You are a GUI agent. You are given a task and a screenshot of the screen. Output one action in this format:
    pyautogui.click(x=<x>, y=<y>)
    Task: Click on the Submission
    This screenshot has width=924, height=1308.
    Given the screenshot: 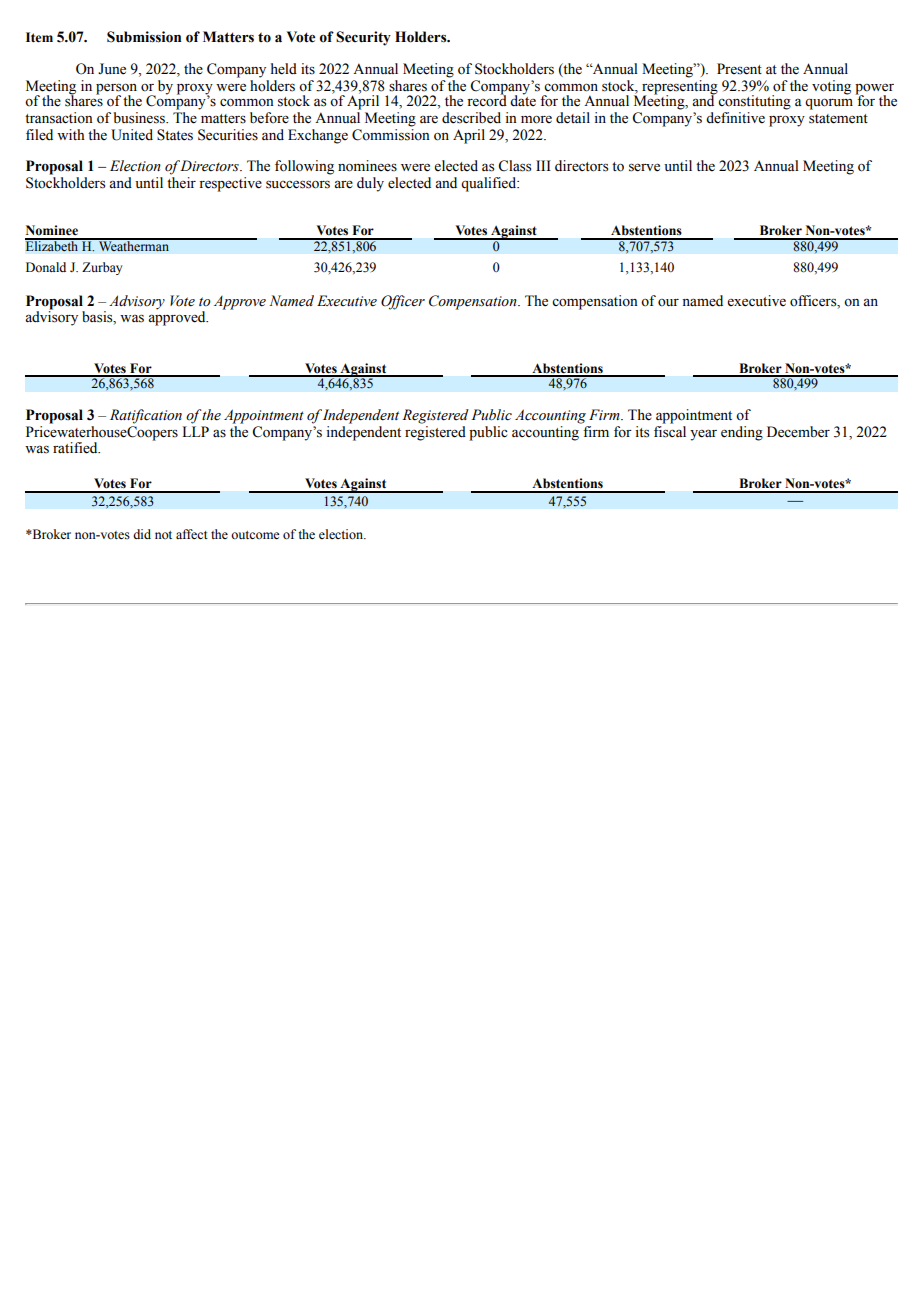 What is the action you would take?
    pyautogui.click(x=144, y=37)
